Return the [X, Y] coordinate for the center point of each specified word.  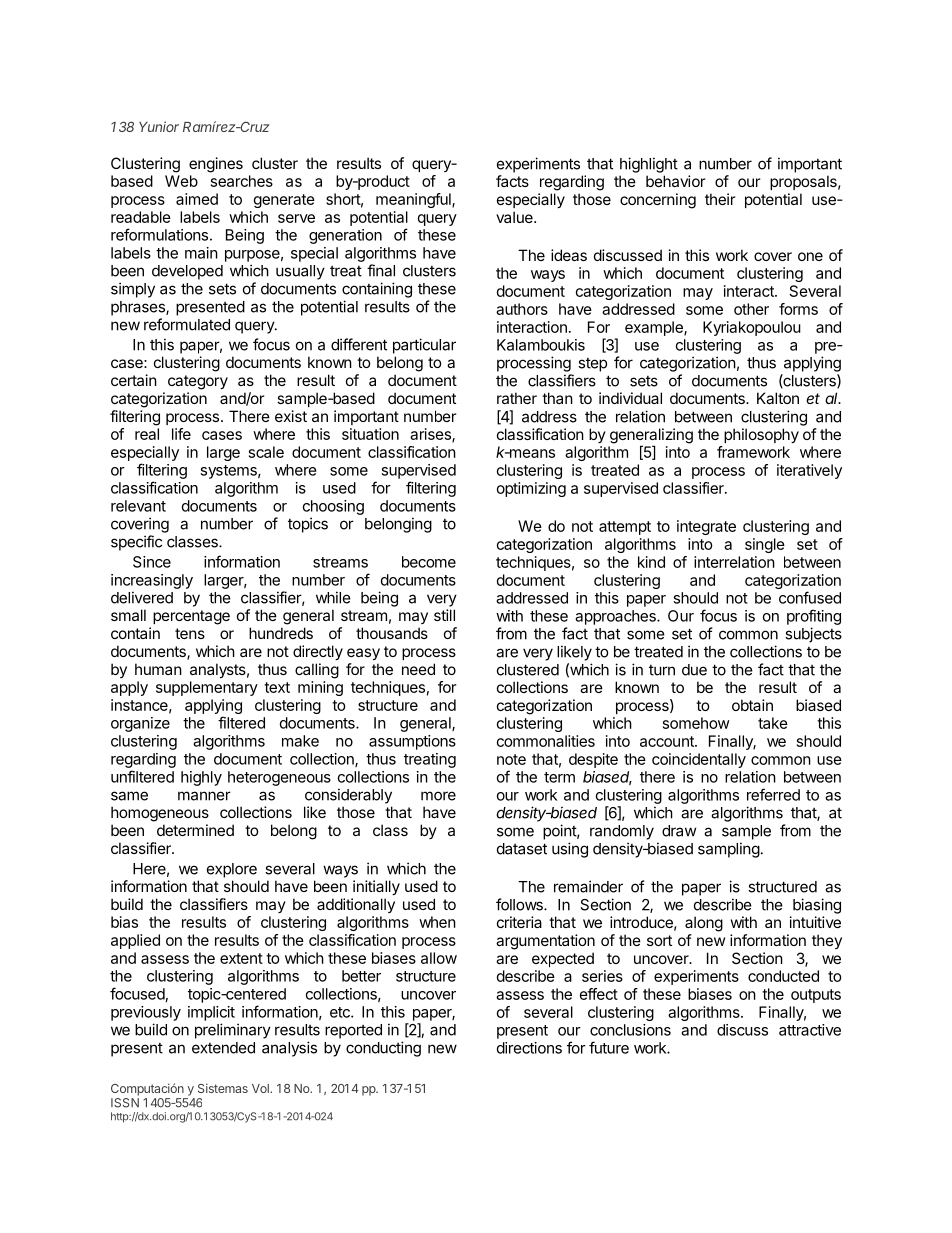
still [444, 615]
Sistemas [223, 1088]
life [181, 434]
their [720, 199]
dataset [522, 849]
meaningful [414, 200]
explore [232, 870]
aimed [197, 199]
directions [529, 1048]
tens [190, 633]
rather [517, 398]
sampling [729, 850]
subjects [813, 635]
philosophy [761, 435]
